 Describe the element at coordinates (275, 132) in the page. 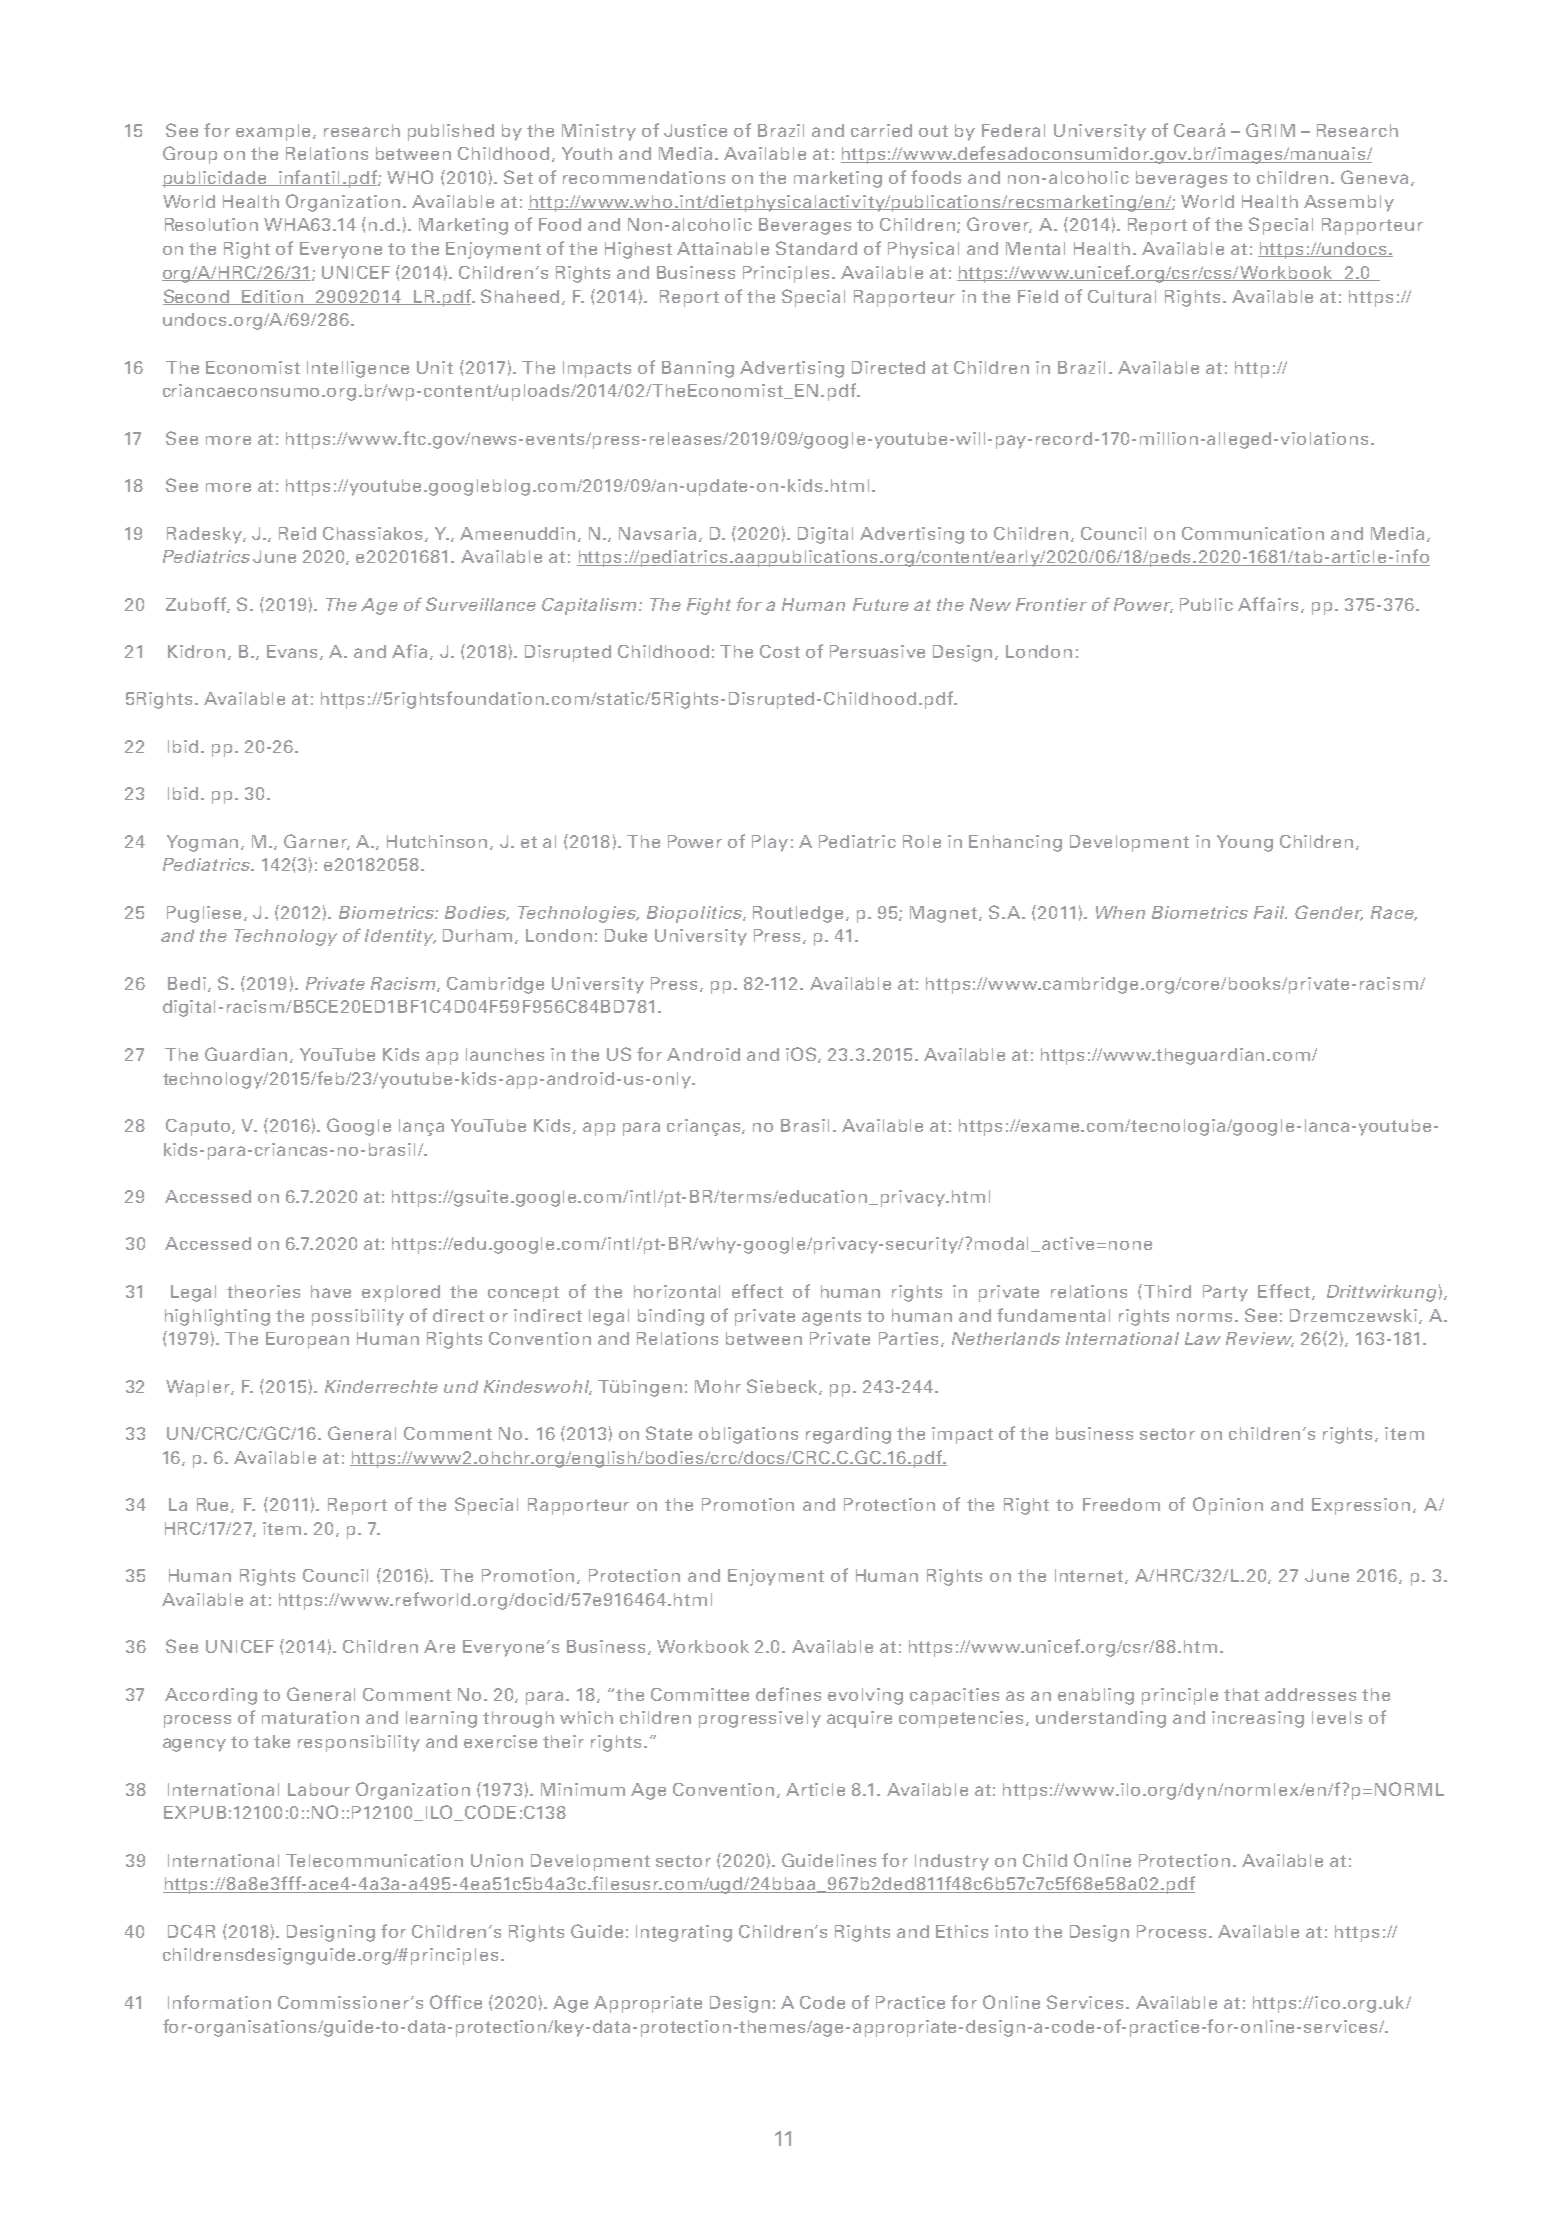

I see `example` at that location.
